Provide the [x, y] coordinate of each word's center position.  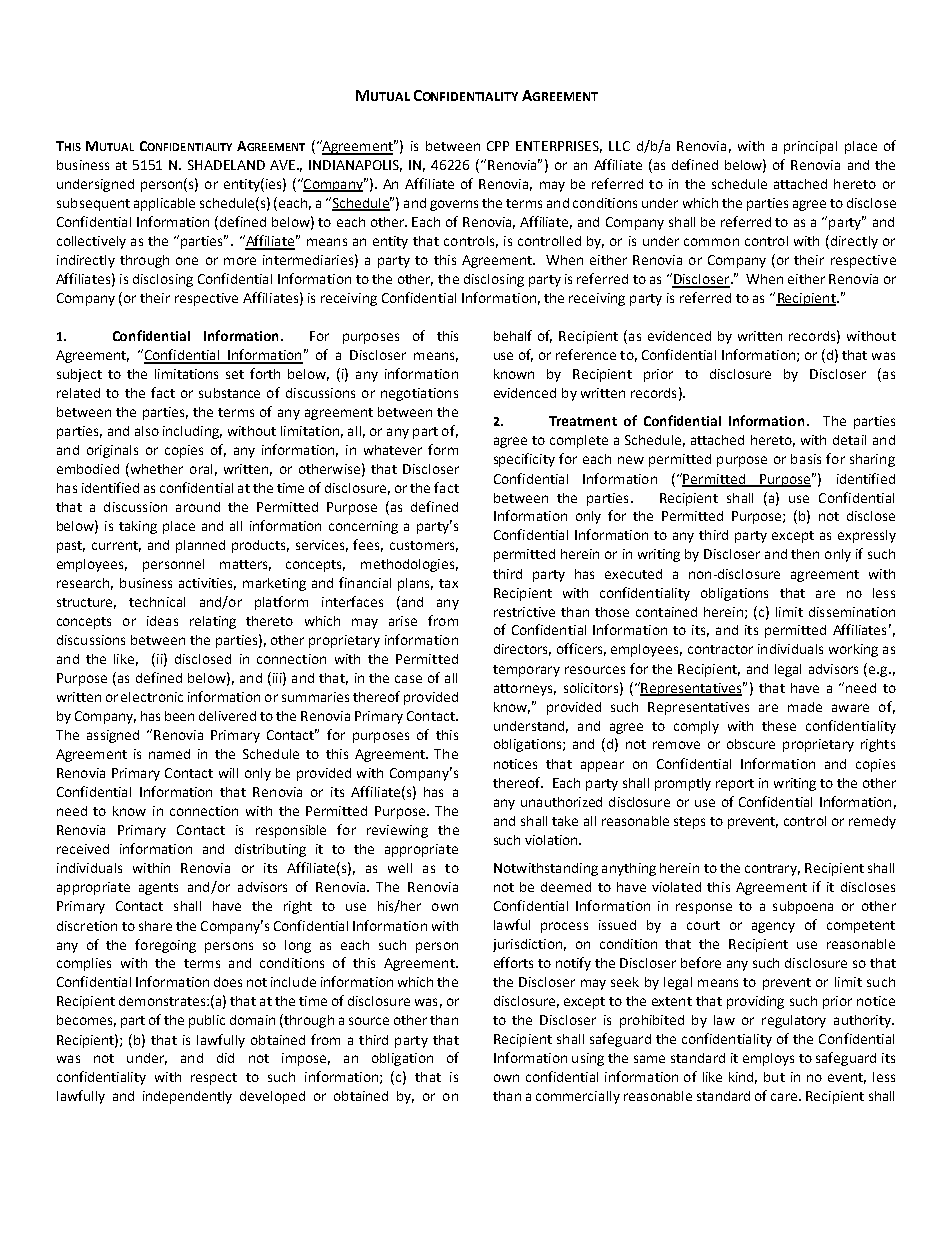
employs [768, 1059]
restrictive [524, 612]
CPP [498, 146]
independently [187, 1097]
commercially [578, 1097]
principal [810, 147]
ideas [162, 621]
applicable [164, 204]
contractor [720, 649]
